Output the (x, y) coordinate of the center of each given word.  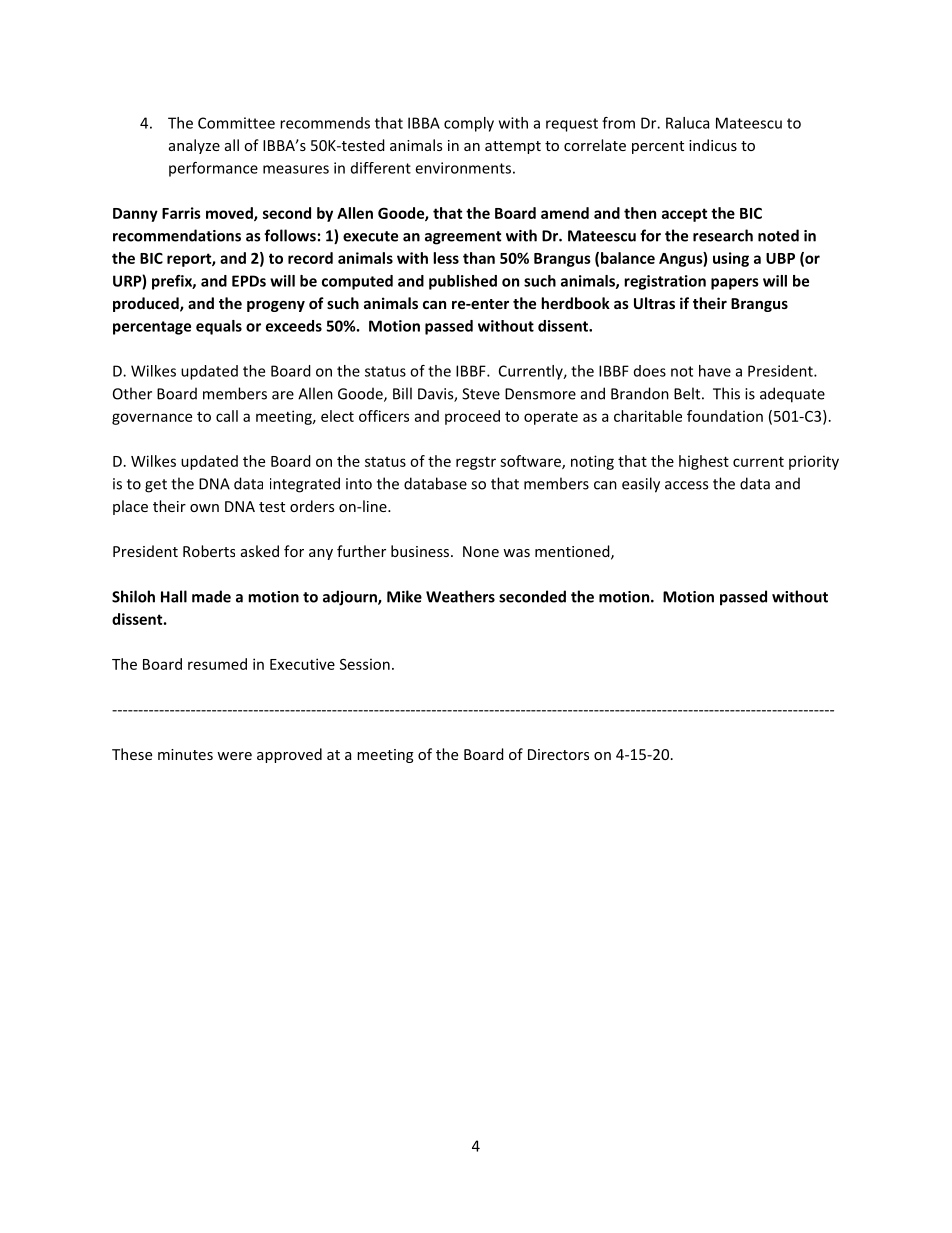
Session (365, 664)
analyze (194, 146)
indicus (713, 145)
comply (469, 124)
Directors (558, 754)
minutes (185, 754)
